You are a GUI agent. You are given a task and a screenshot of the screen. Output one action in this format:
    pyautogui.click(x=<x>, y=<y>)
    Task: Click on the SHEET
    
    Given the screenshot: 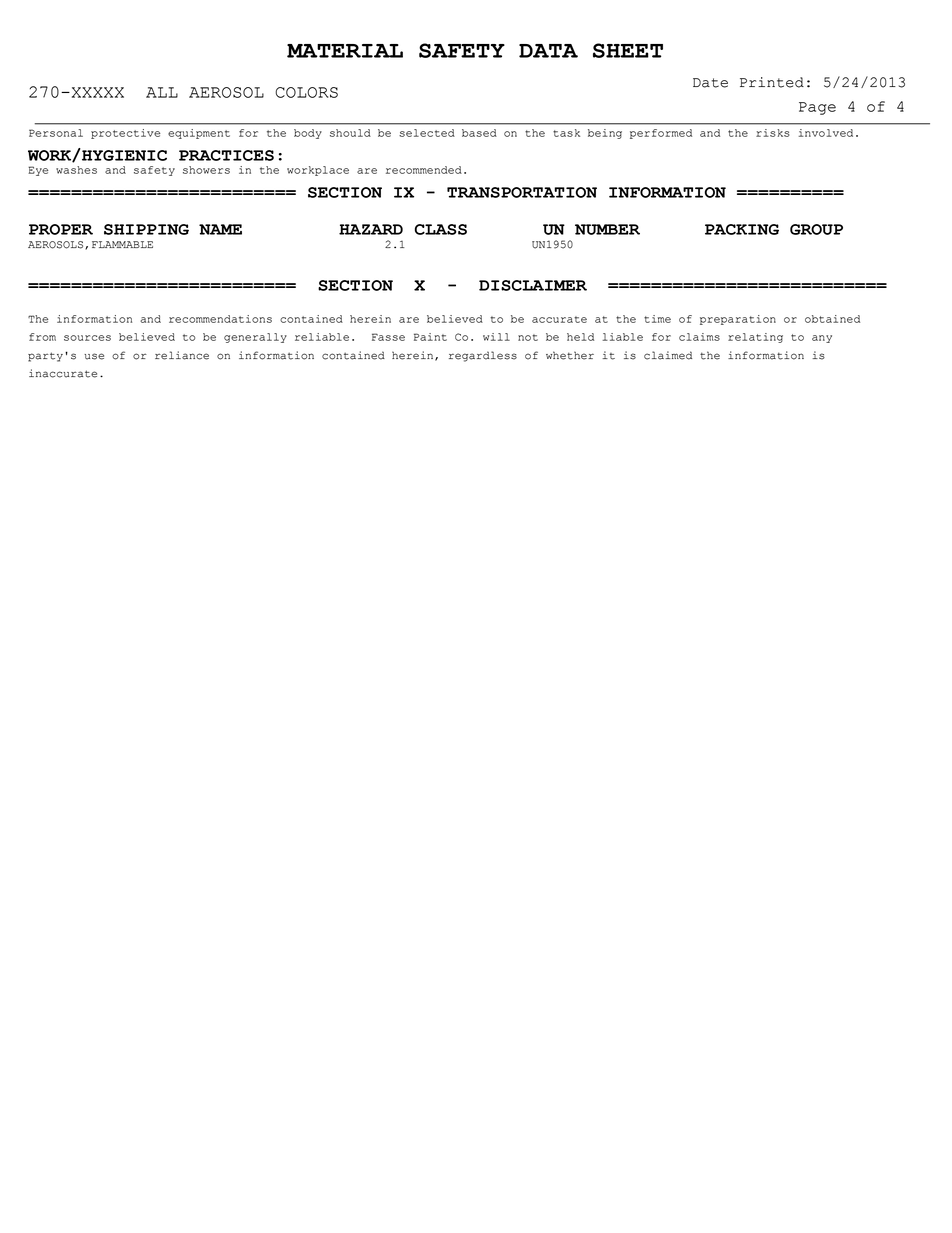 What is the action you would take?
    pyautogui.click(x=628, y=50)
